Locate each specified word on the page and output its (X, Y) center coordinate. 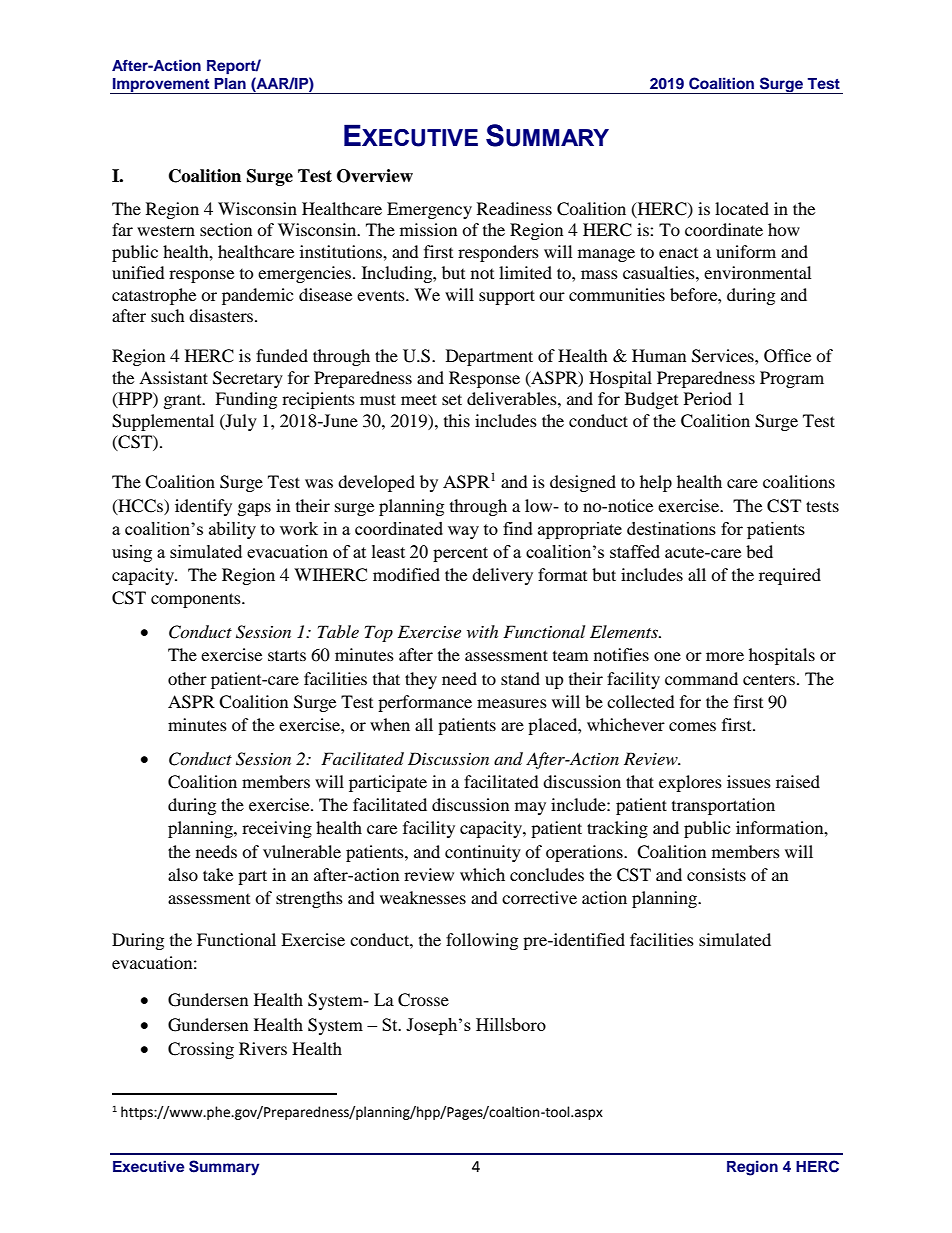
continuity (483, 853)
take (218, 874)
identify (203, 507)
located (742, 208)
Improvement (161, 86)
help (656, 483)
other (187, 678)
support (507, 297)
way (463, 532)
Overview (375, 176)
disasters (222, 315)
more (725, 656)
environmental (757, 272)
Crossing (201, 1050)
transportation (723, 806)
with (482, 631)
